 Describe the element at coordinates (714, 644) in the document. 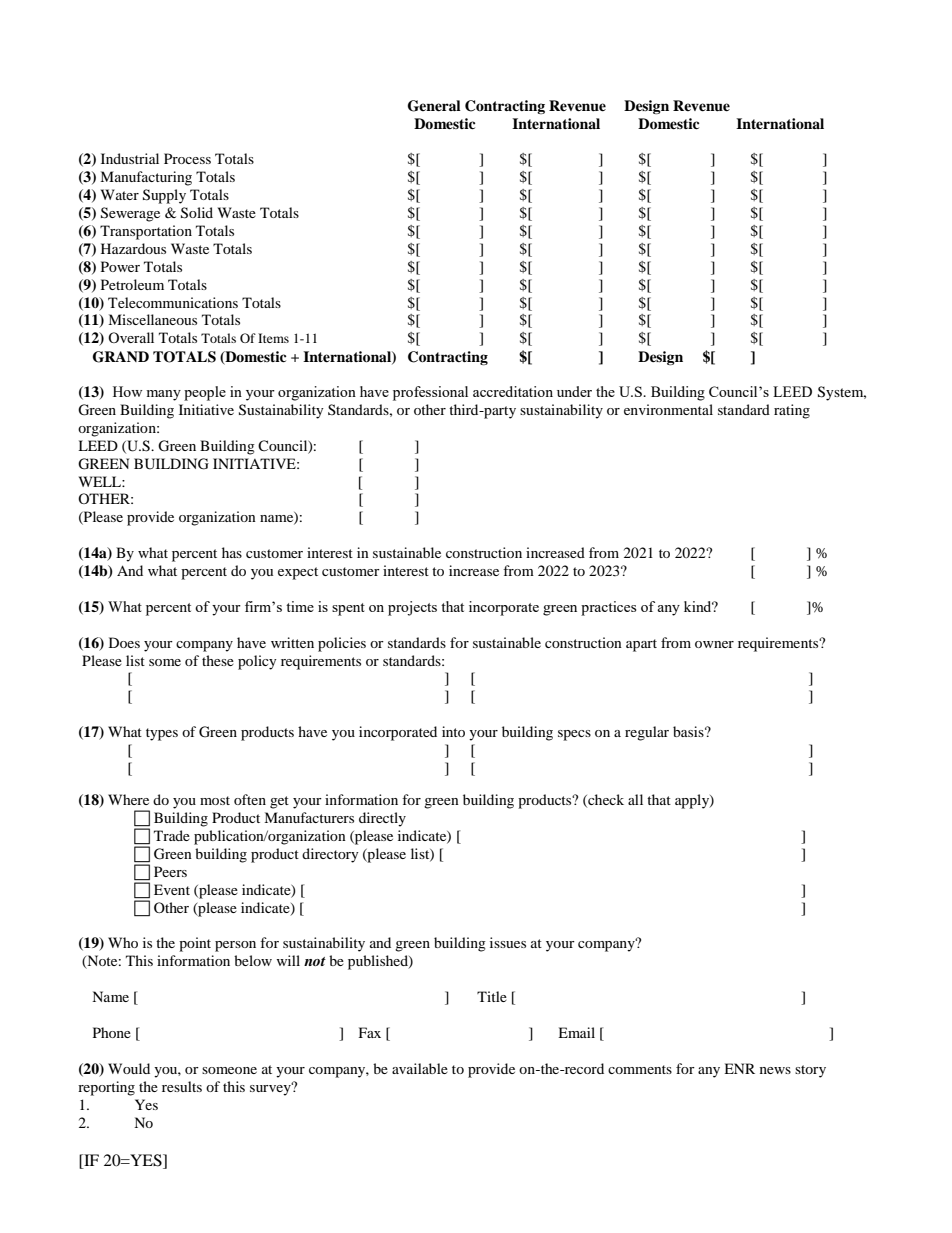

I see `owner` at that location.
